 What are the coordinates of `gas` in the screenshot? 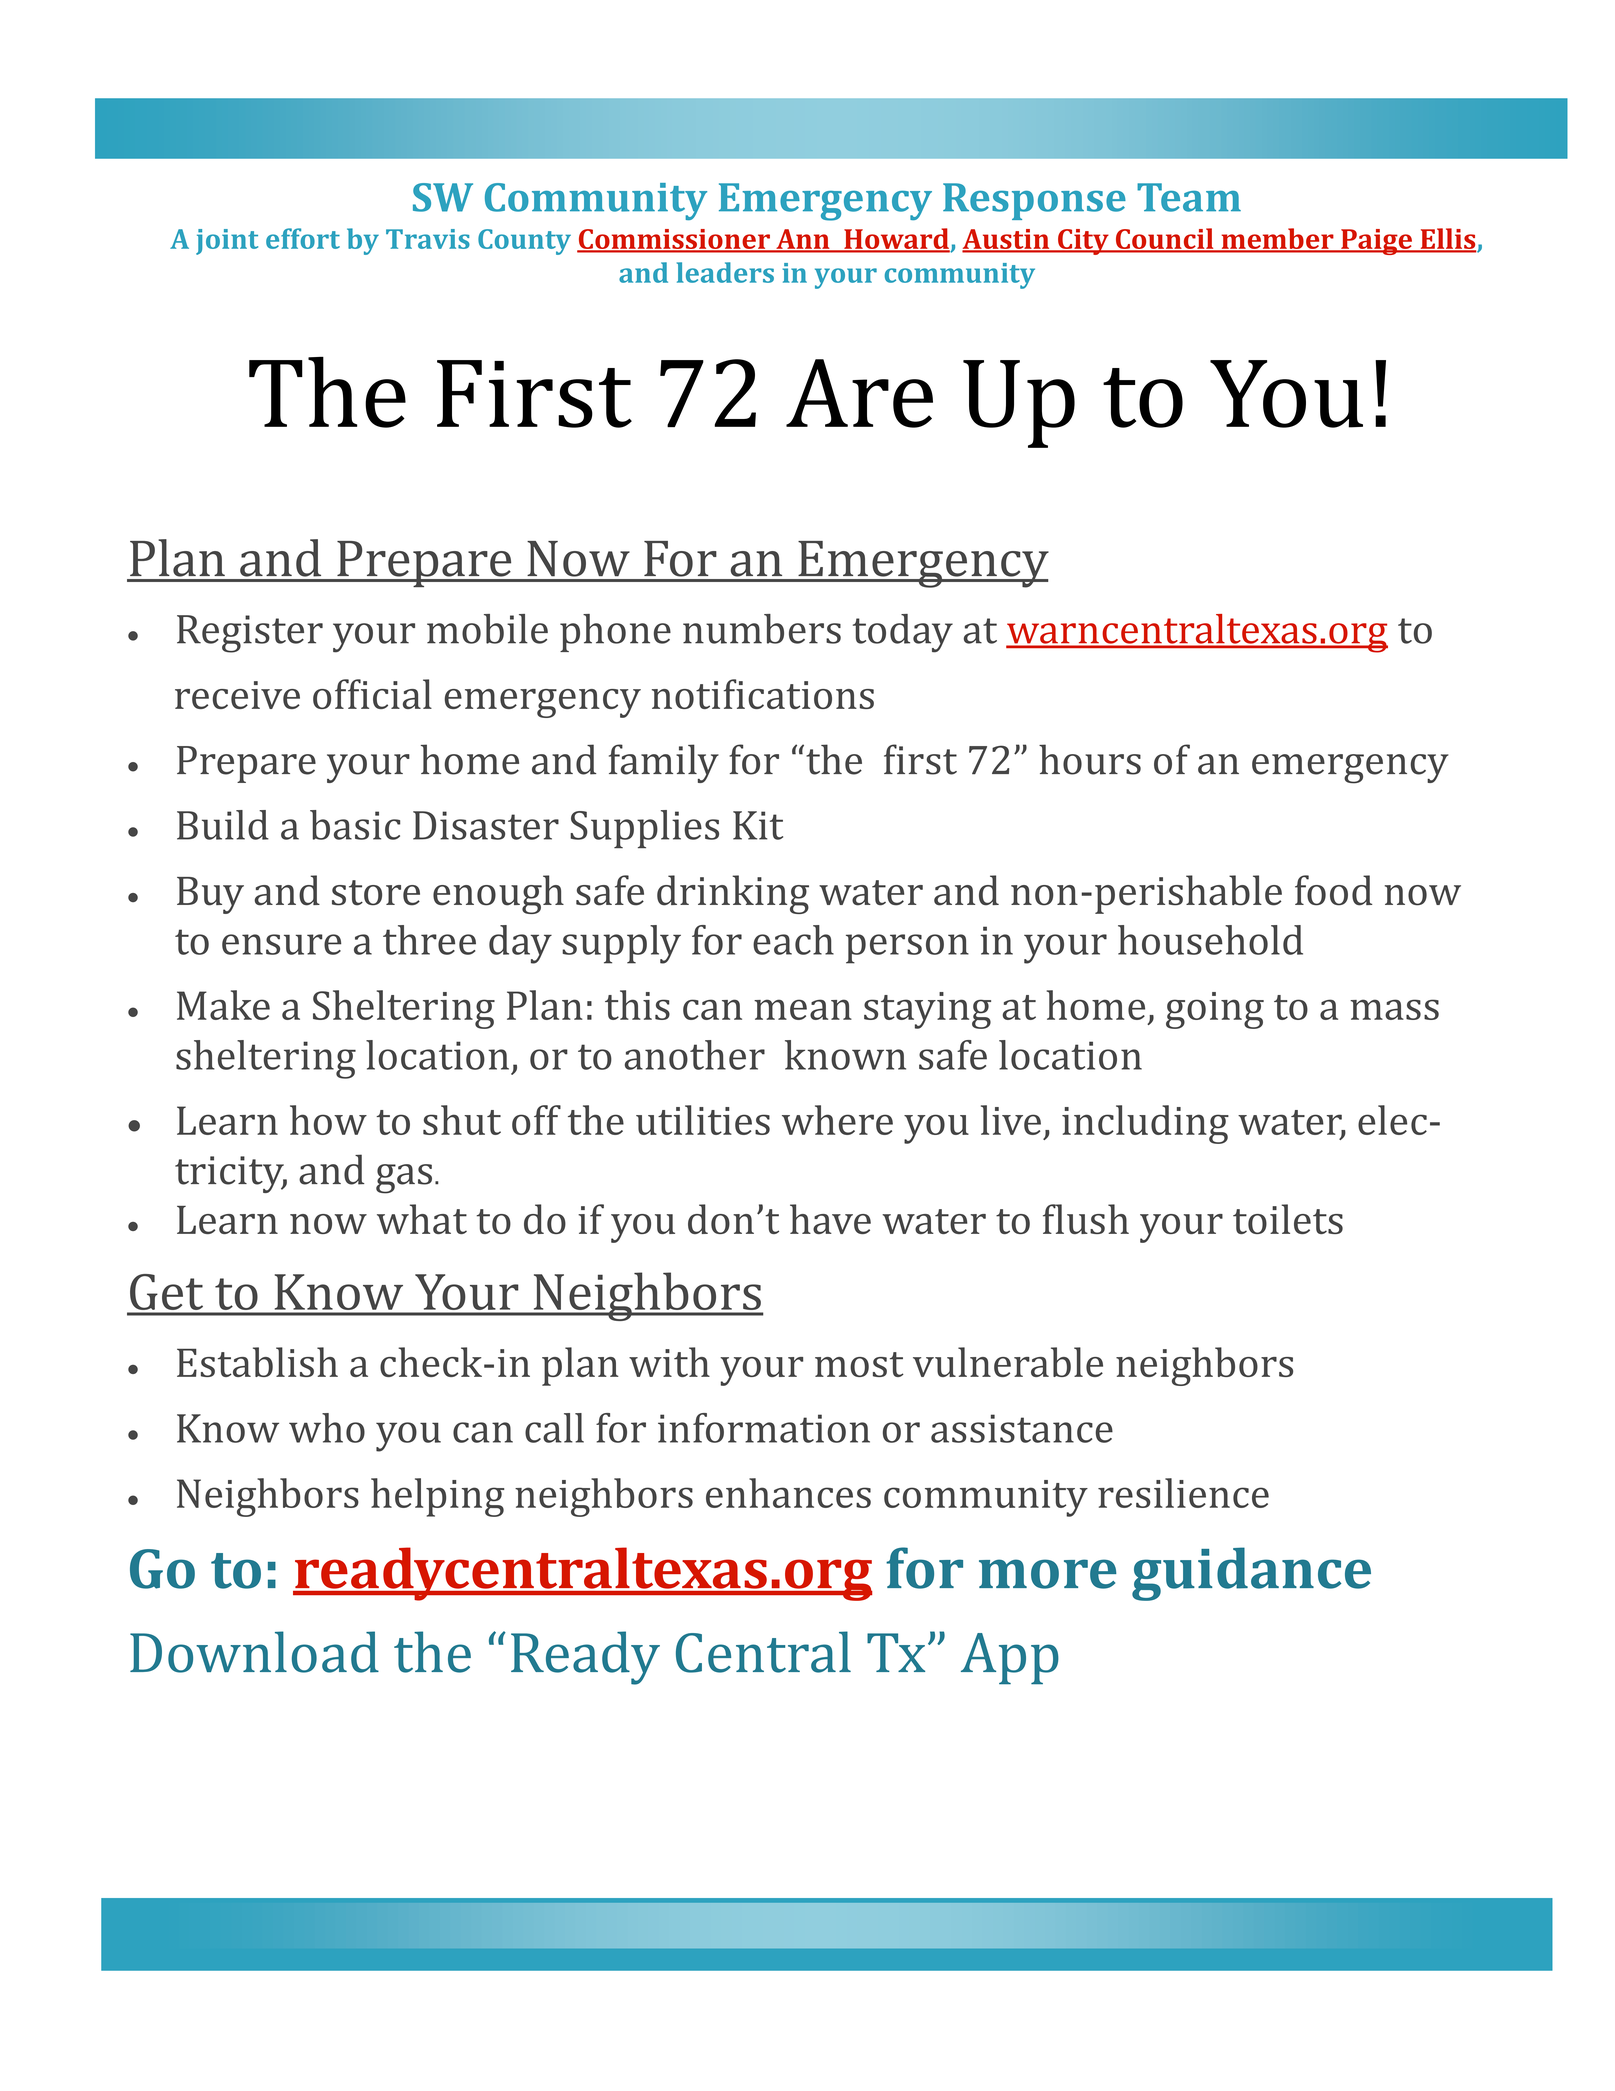 It's located at (404, 1179).
